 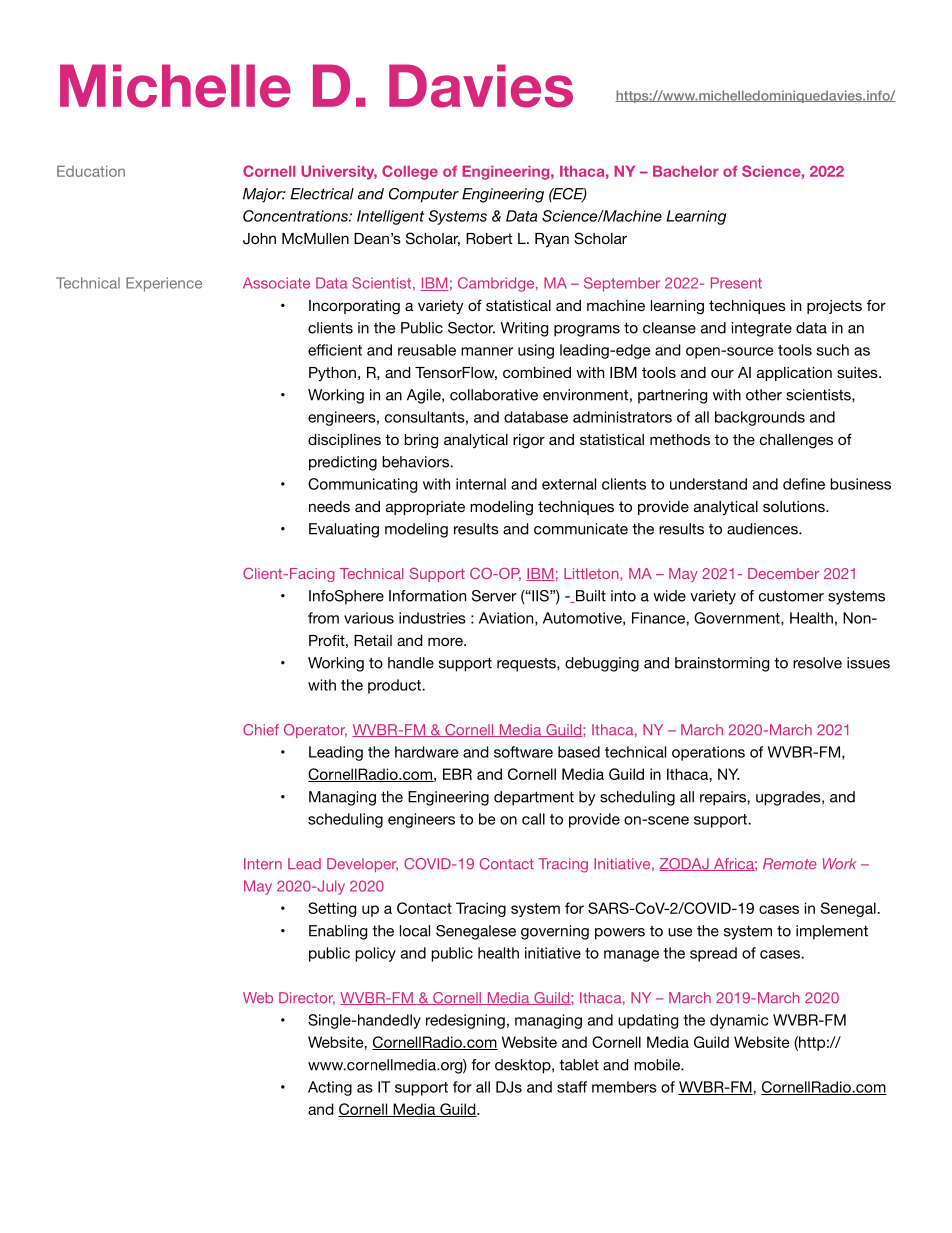 I want to click on Bachelor, so click(x=686, y=171).
